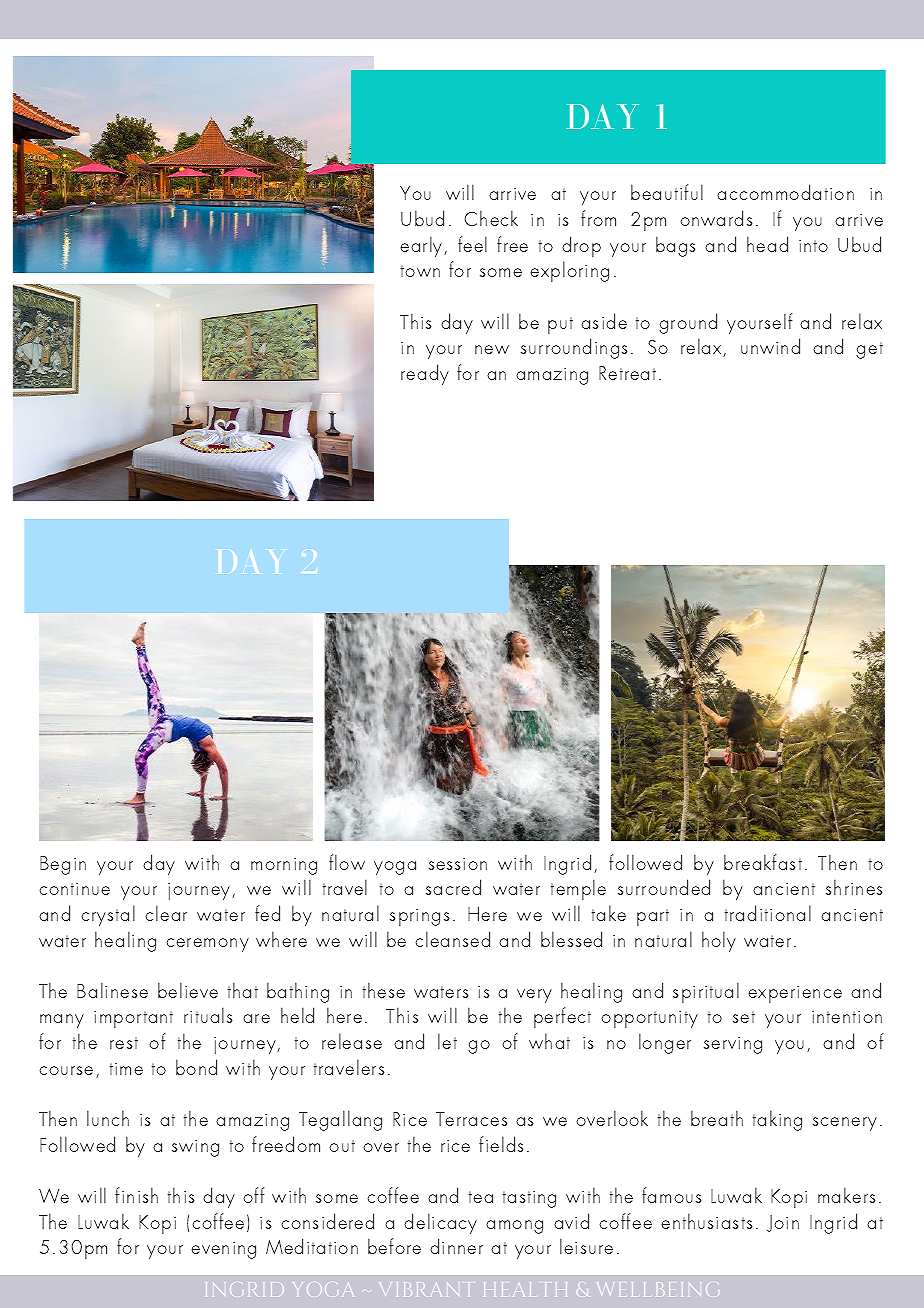 The image size is (924, 1308). What do you see at coordinates (422, 246) in the screenshot?
I see `early` at bounding box center [422, 246].
